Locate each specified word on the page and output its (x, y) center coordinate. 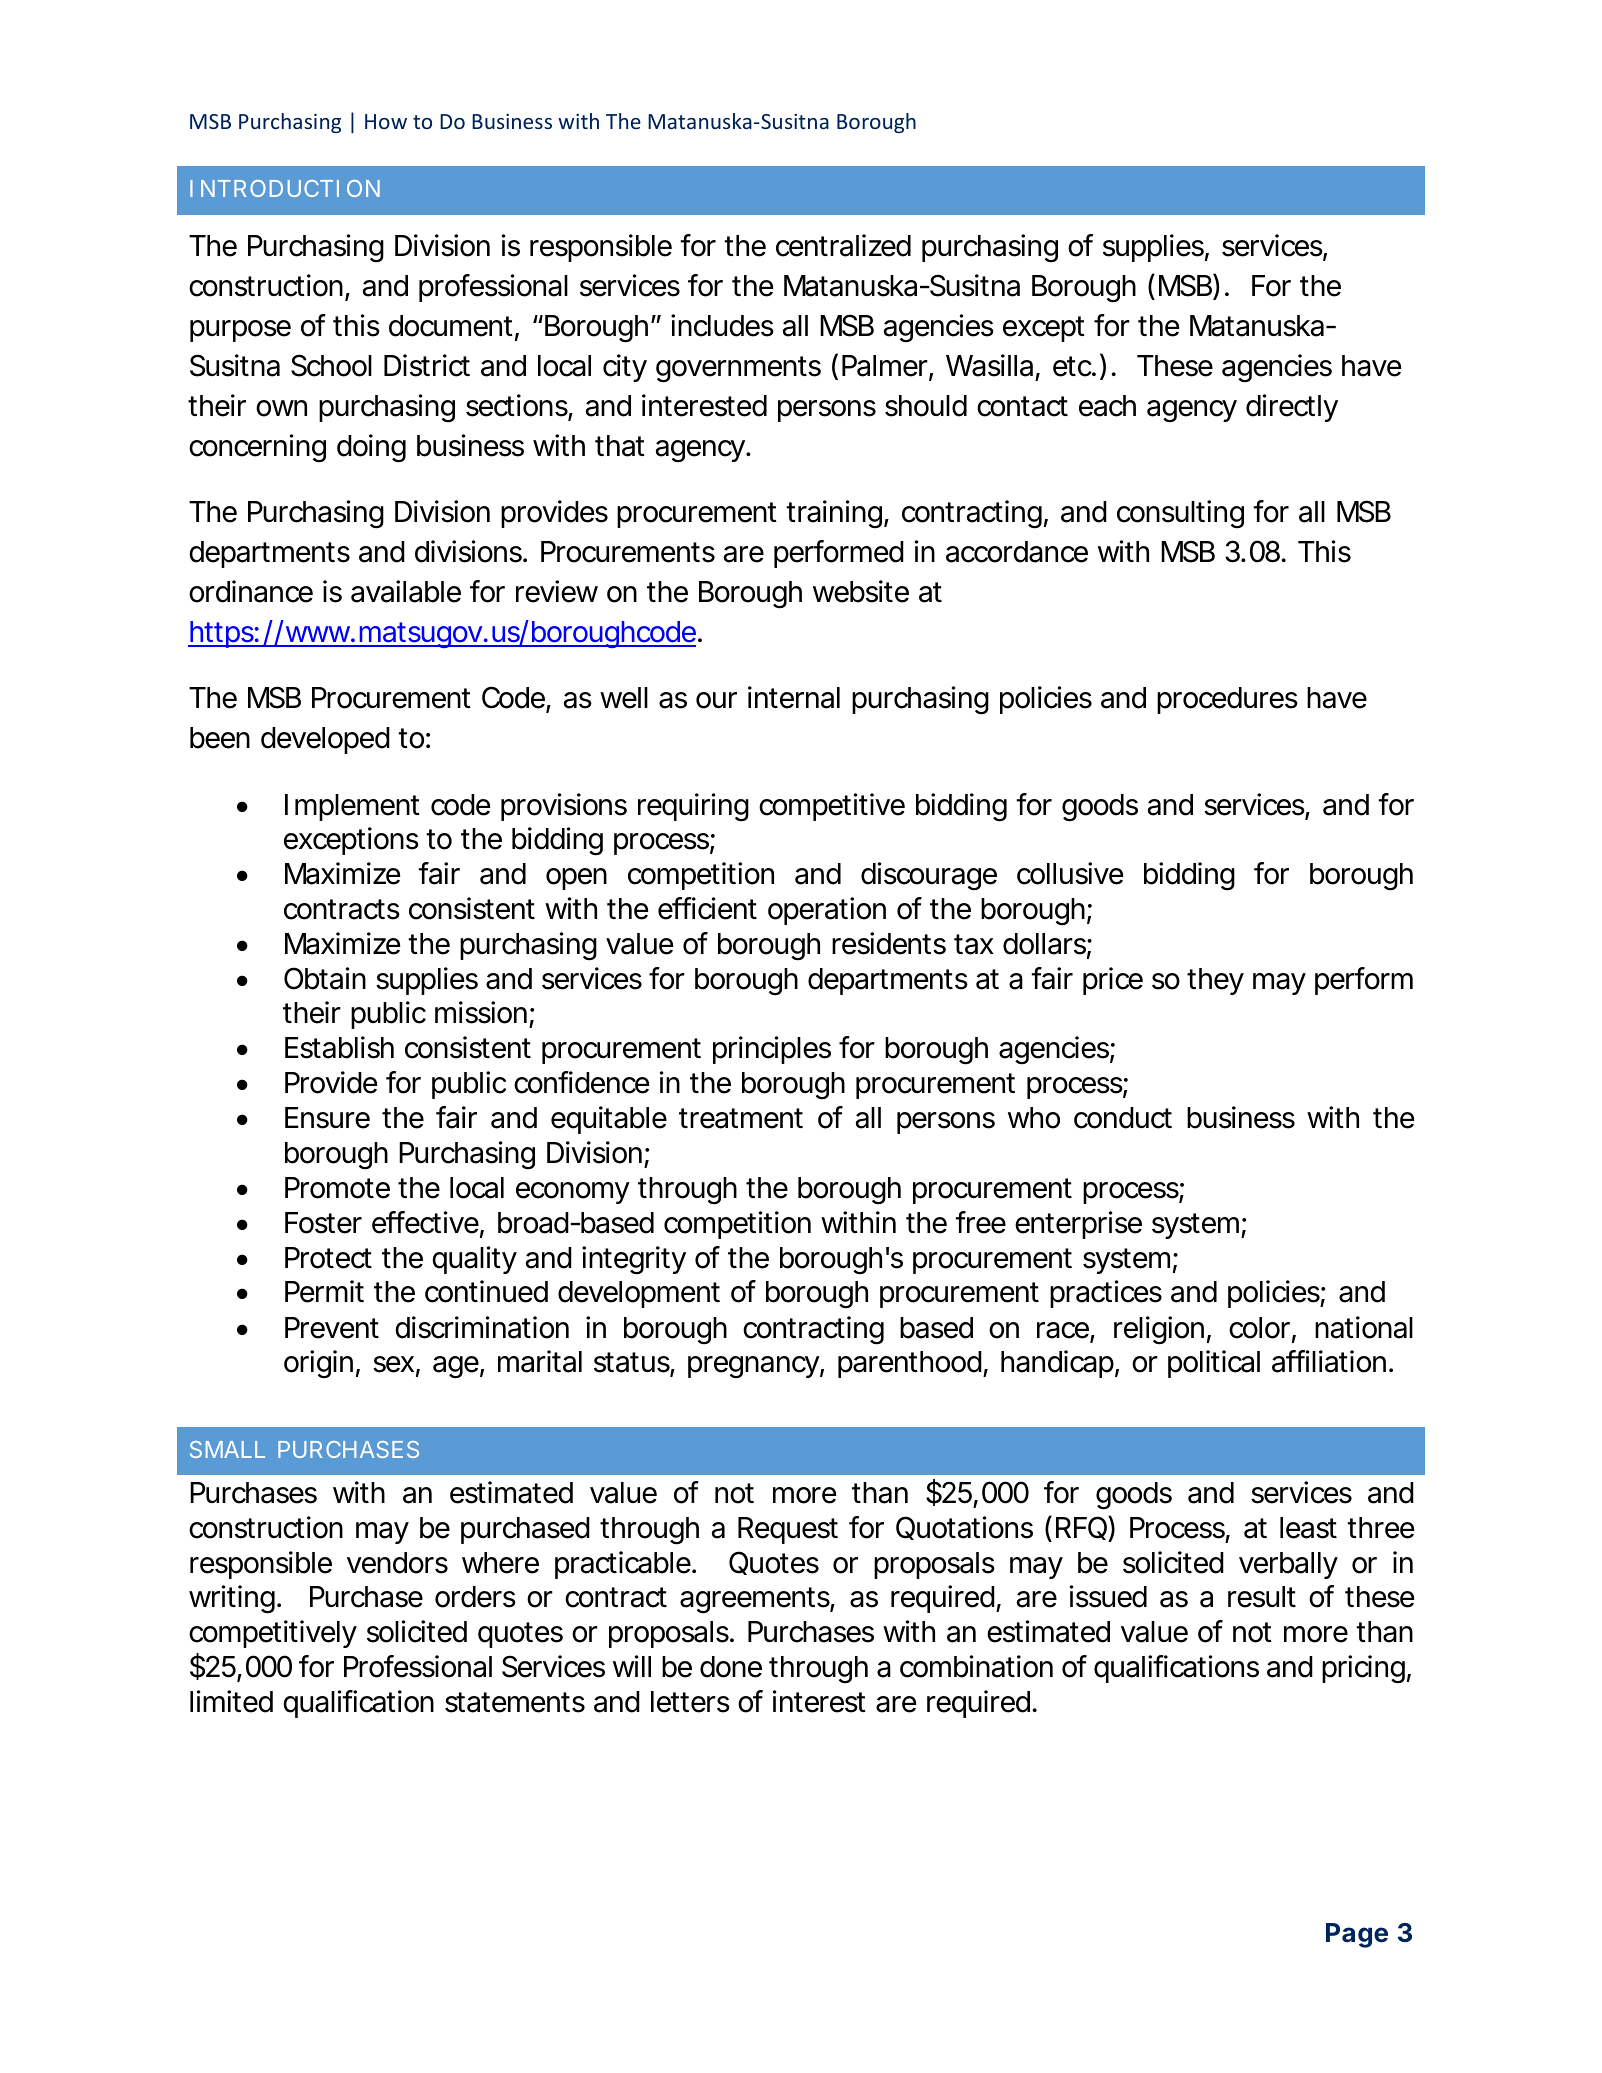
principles (772, 1050)
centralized (843, 245)
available (406, 591)
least (1308, 1528)
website (861, 591)
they (1215, 981)
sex (393, 1364)
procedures (1227, 700)
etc (1073, 366)
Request (788, 1530)
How (386, 121)
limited (231, 1701)
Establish (339, 1047)
